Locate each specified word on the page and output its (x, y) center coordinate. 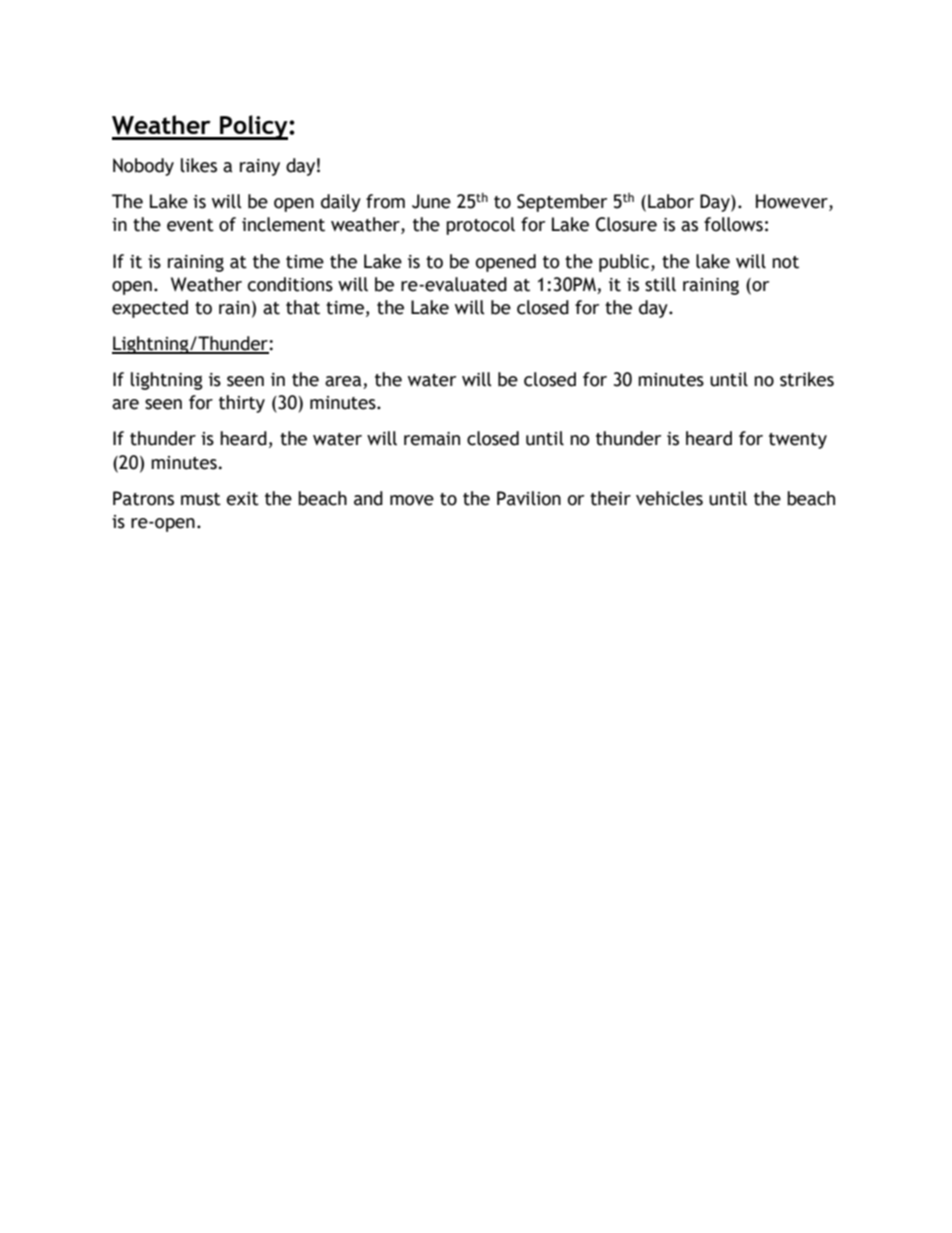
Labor (671, 201)
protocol (480, 226)
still (660, 284)
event (190, 225)
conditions (290, 284)
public (625, 263)
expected (150, 309)
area (344, 382)
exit (243, 499)
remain (432, 439)
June (431, 201)
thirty (242, 404)
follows (733, 224)
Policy (254, 127)
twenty (798, 441)
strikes (807, 379)
